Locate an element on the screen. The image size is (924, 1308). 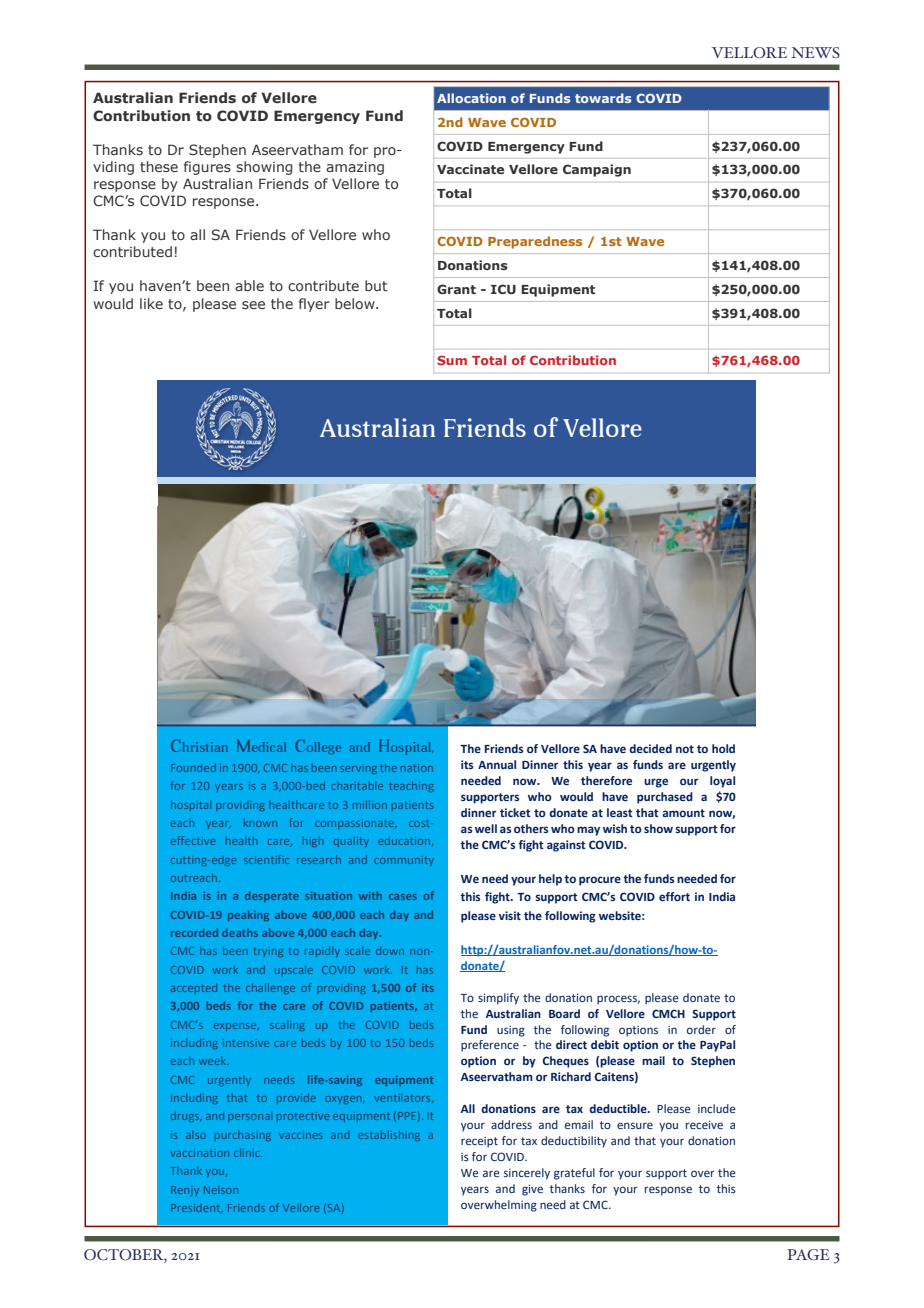
hold is located at coordinates (723, 748).
